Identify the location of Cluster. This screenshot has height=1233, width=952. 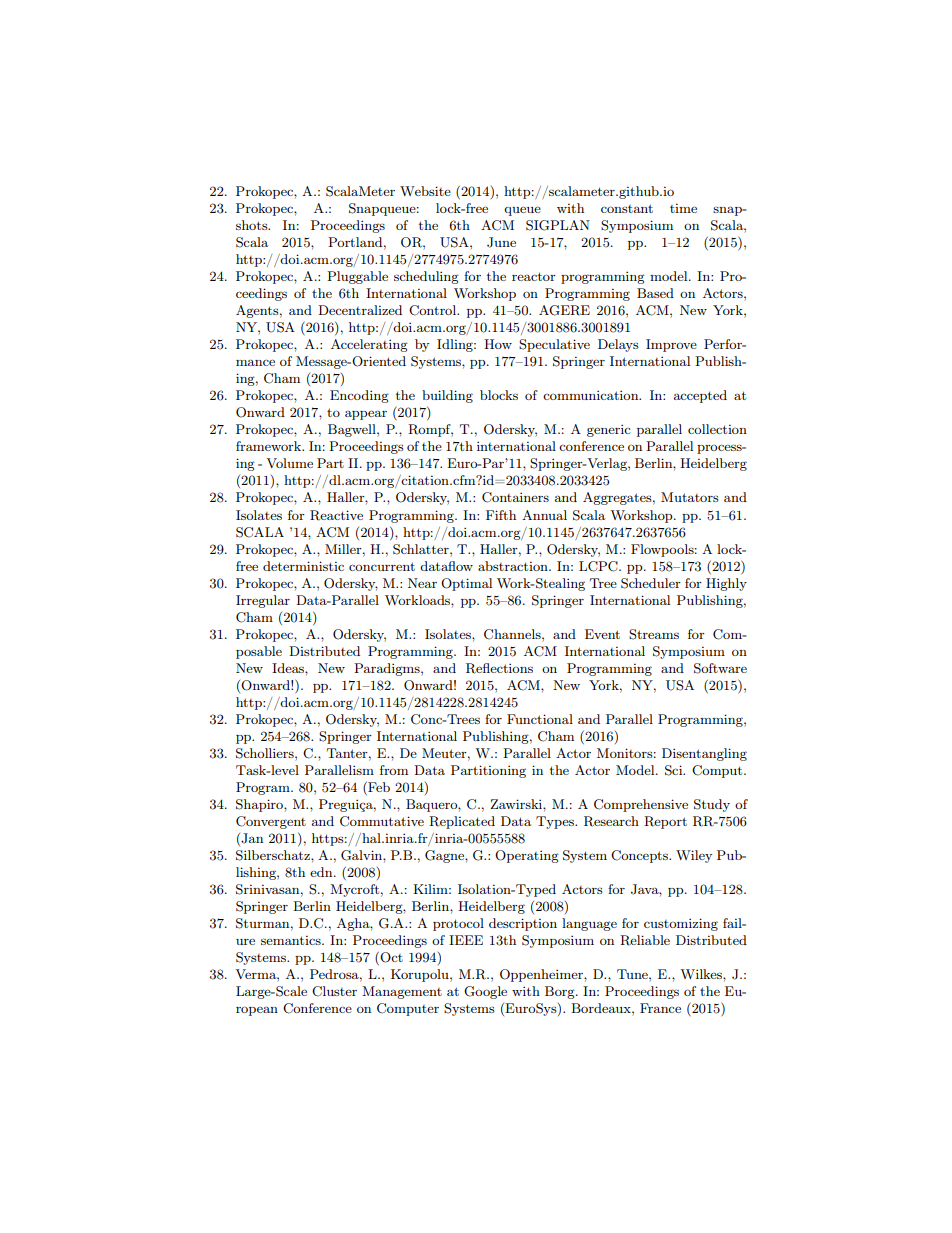
(334, 991).
